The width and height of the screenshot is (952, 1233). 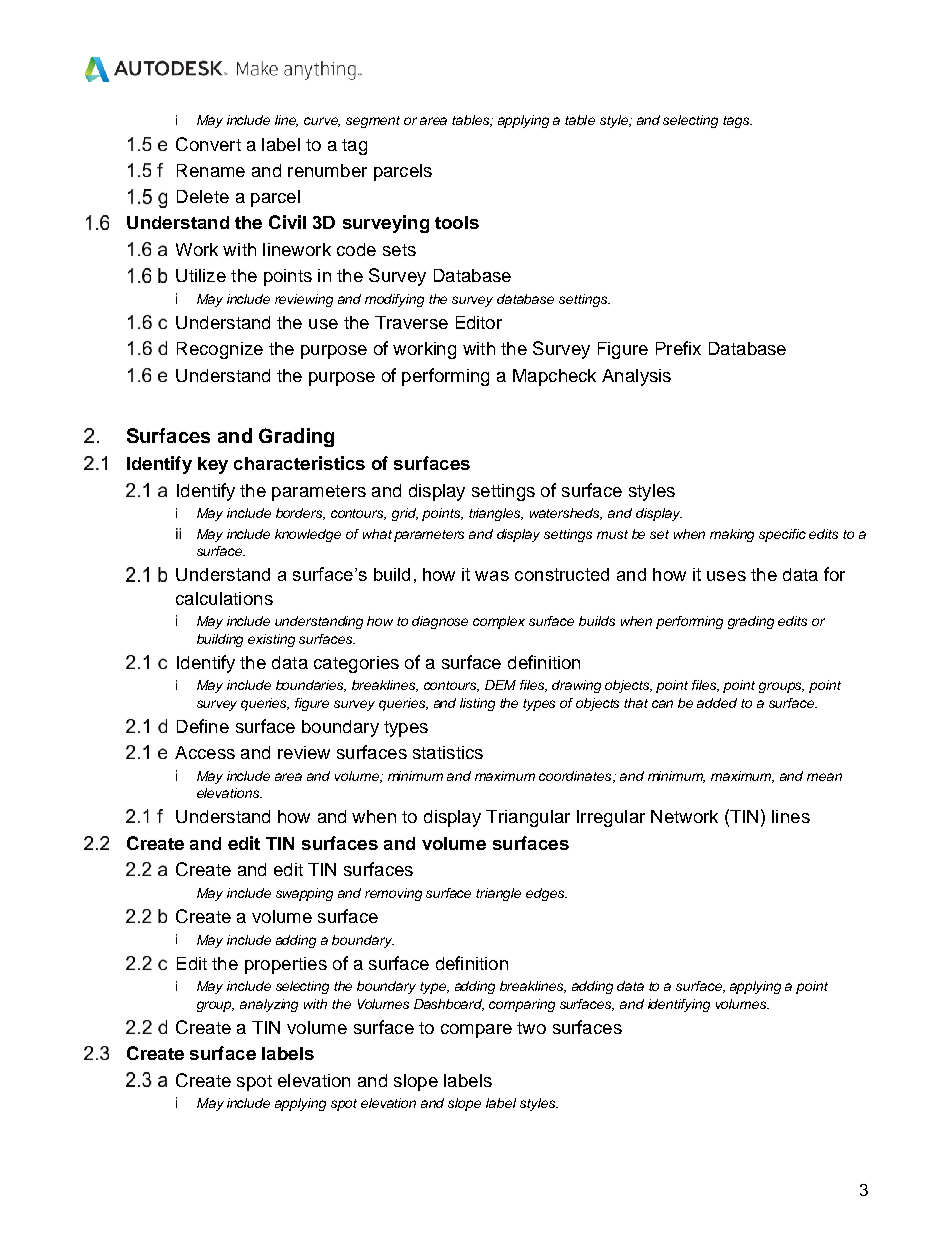 What do you see at coordinates (737, 122) in the screenshot?
I see `tags` at bounding box center [737, 122].
